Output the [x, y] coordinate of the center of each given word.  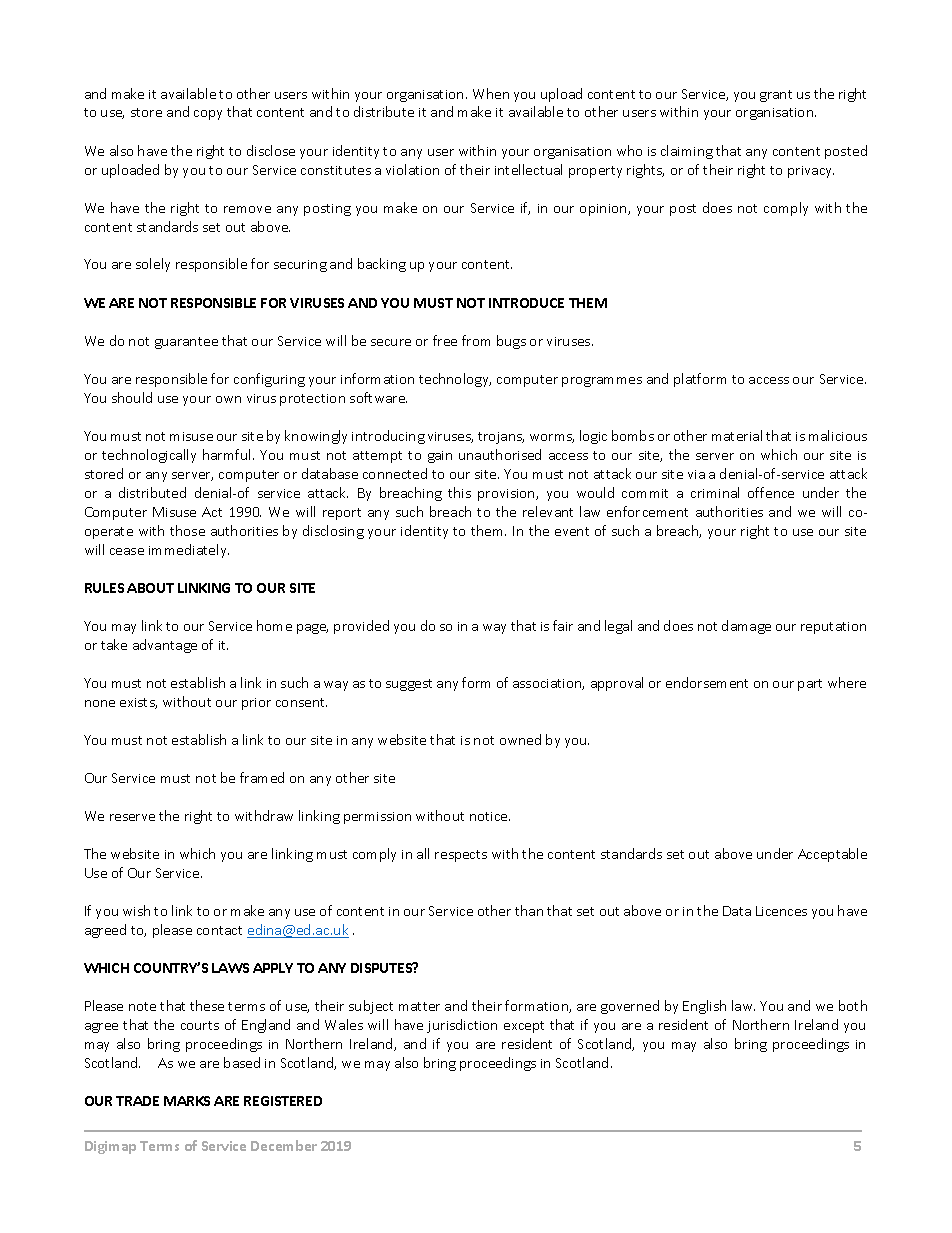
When [491, 93]
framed [262, 777]
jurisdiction [462, 1026]
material [737, 435]
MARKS [187, 1101]
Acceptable [832, 855]
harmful [226, 454]
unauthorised [500, 454]
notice [490, 816]
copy [208, 115]
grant [776, 96]
